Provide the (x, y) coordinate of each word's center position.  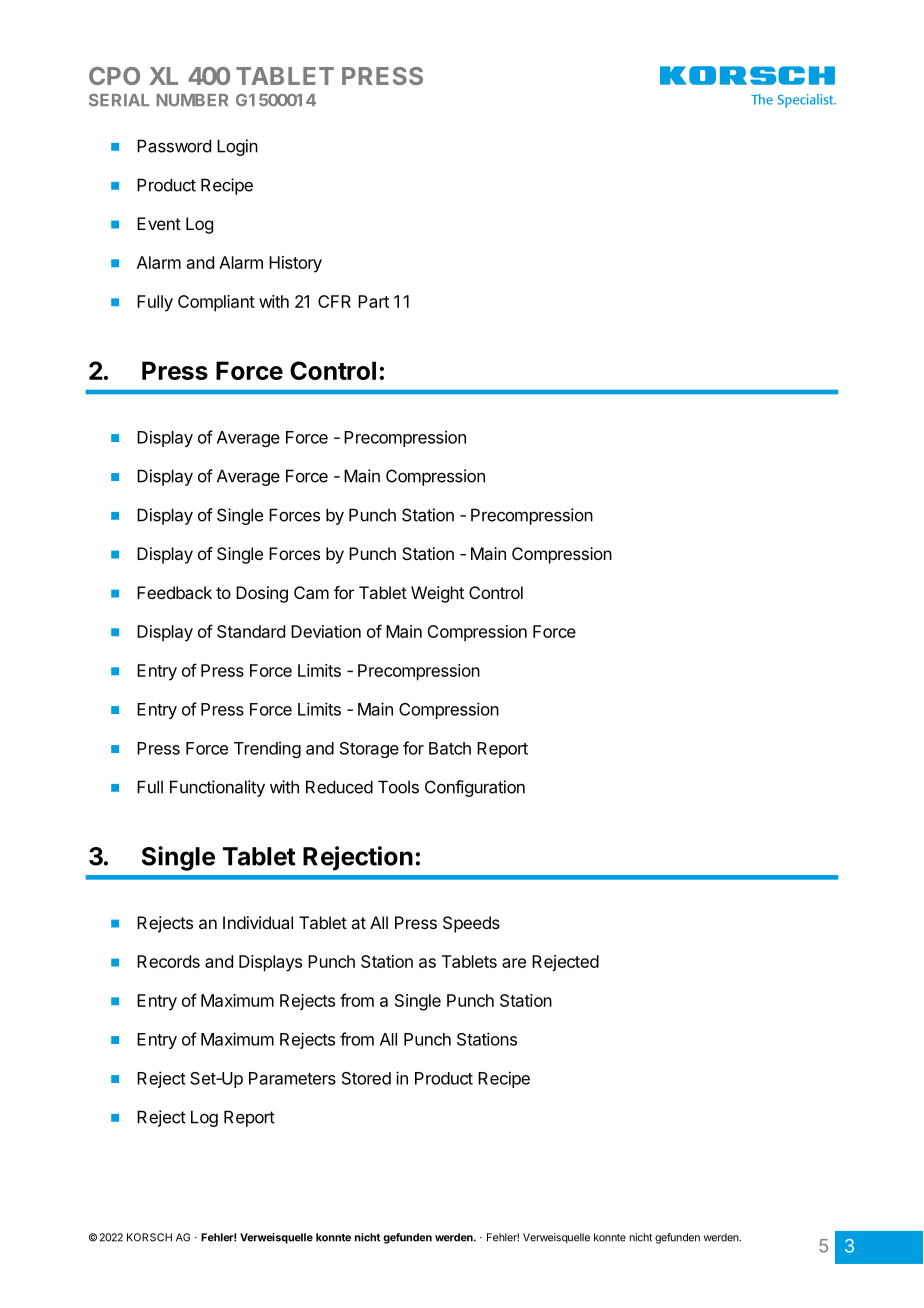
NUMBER (192, 100)
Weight (437, 594)
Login (237, 147)
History (295, 264)
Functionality (217, 788)
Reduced (339, 787)
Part (373, 301)
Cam (311, 592)
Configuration (475, 788)
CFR (334, 301)
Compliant (216, 303)
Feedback (174, 592)
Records (168, 961)
